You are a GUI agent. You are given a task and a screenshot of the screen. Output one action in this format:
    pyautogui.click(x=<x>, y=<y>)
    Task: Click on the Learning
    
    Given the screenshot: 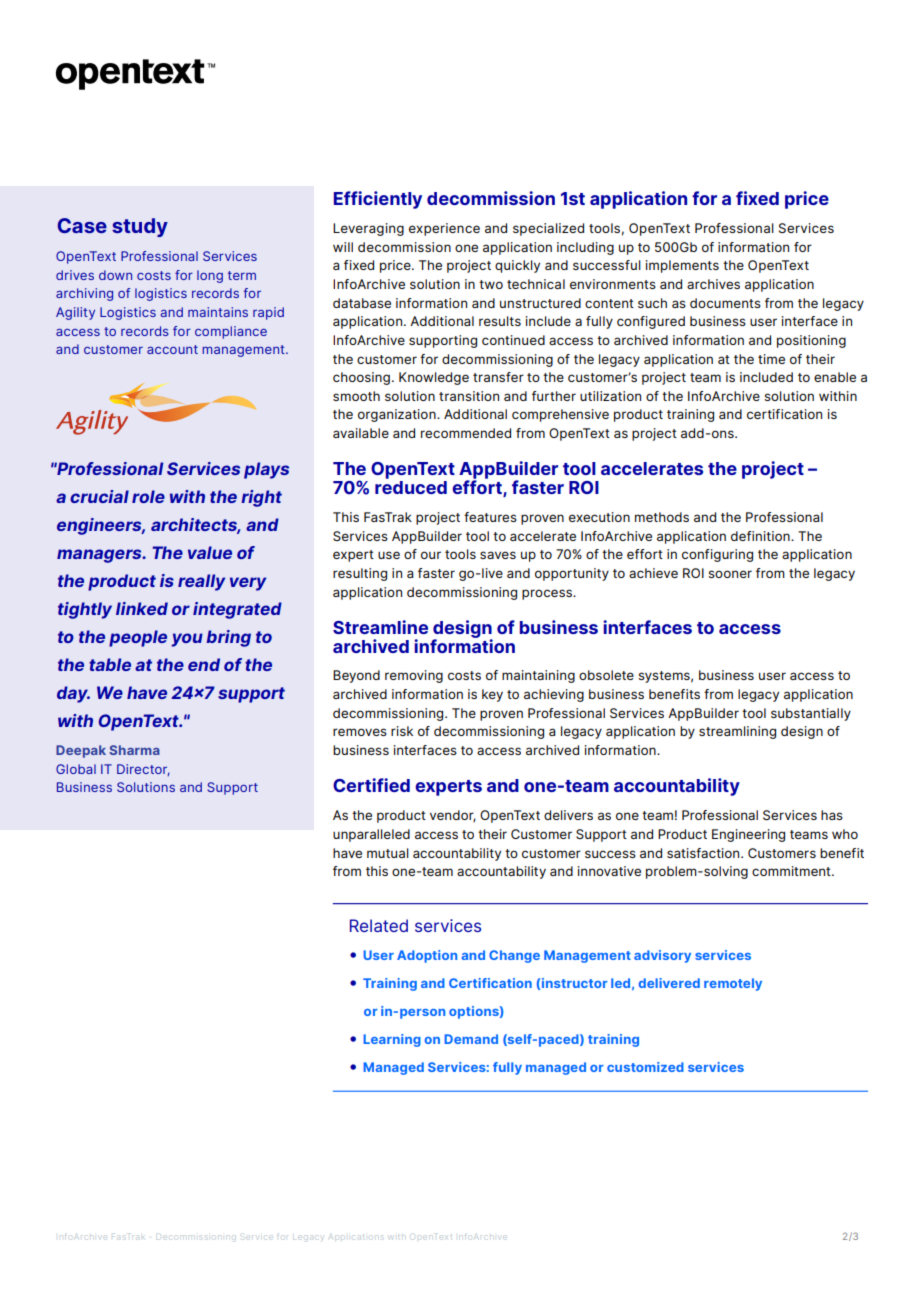 What is the action you would take?
    pyautogui.click(x=392, y=1040)
